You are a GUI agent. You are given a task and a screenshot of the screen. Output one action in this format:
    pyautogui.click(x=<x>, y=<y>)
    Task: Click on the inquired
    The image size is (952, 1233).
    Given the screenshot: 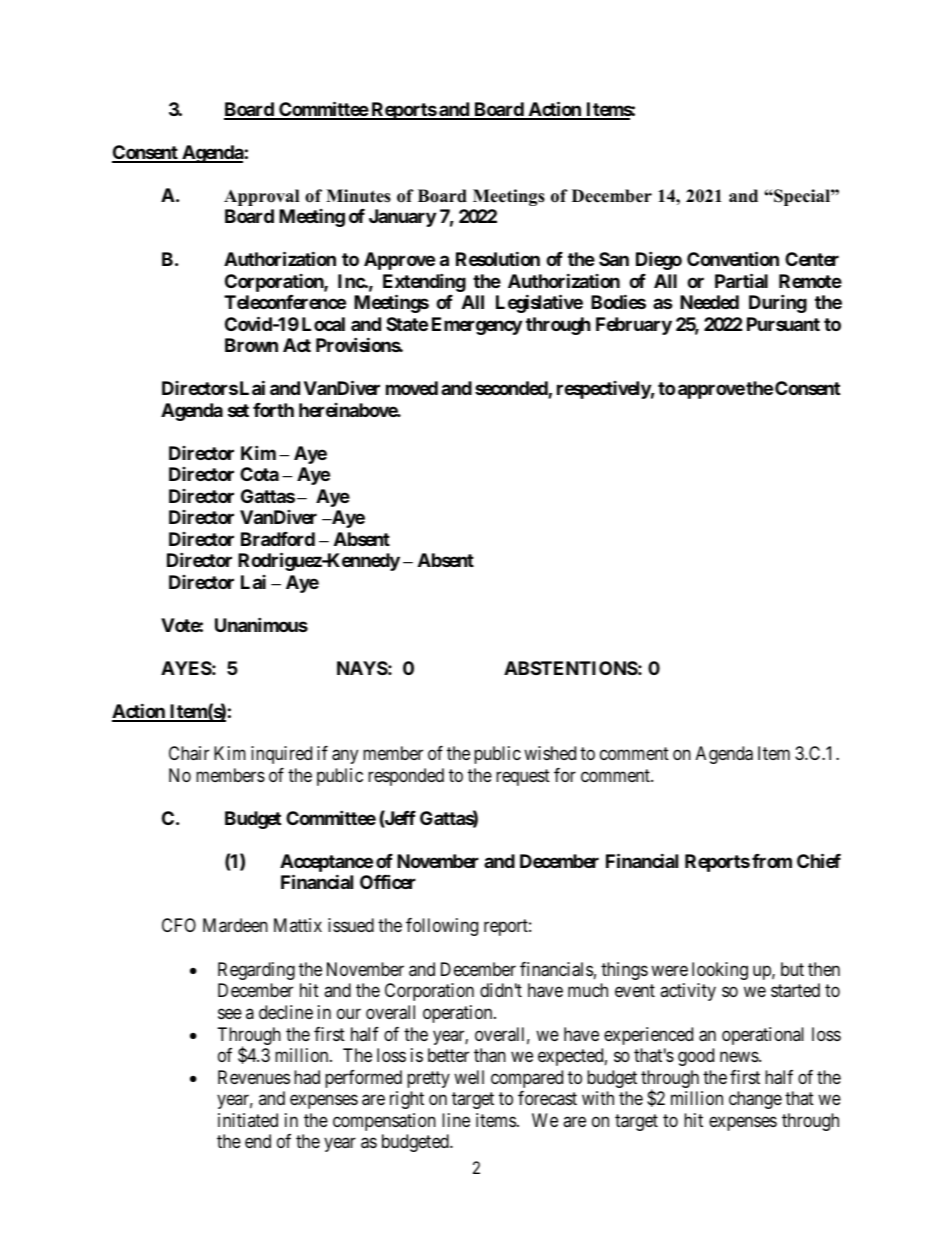 What is the action you would take?
    pyautogui.click(x=281, y=755)
